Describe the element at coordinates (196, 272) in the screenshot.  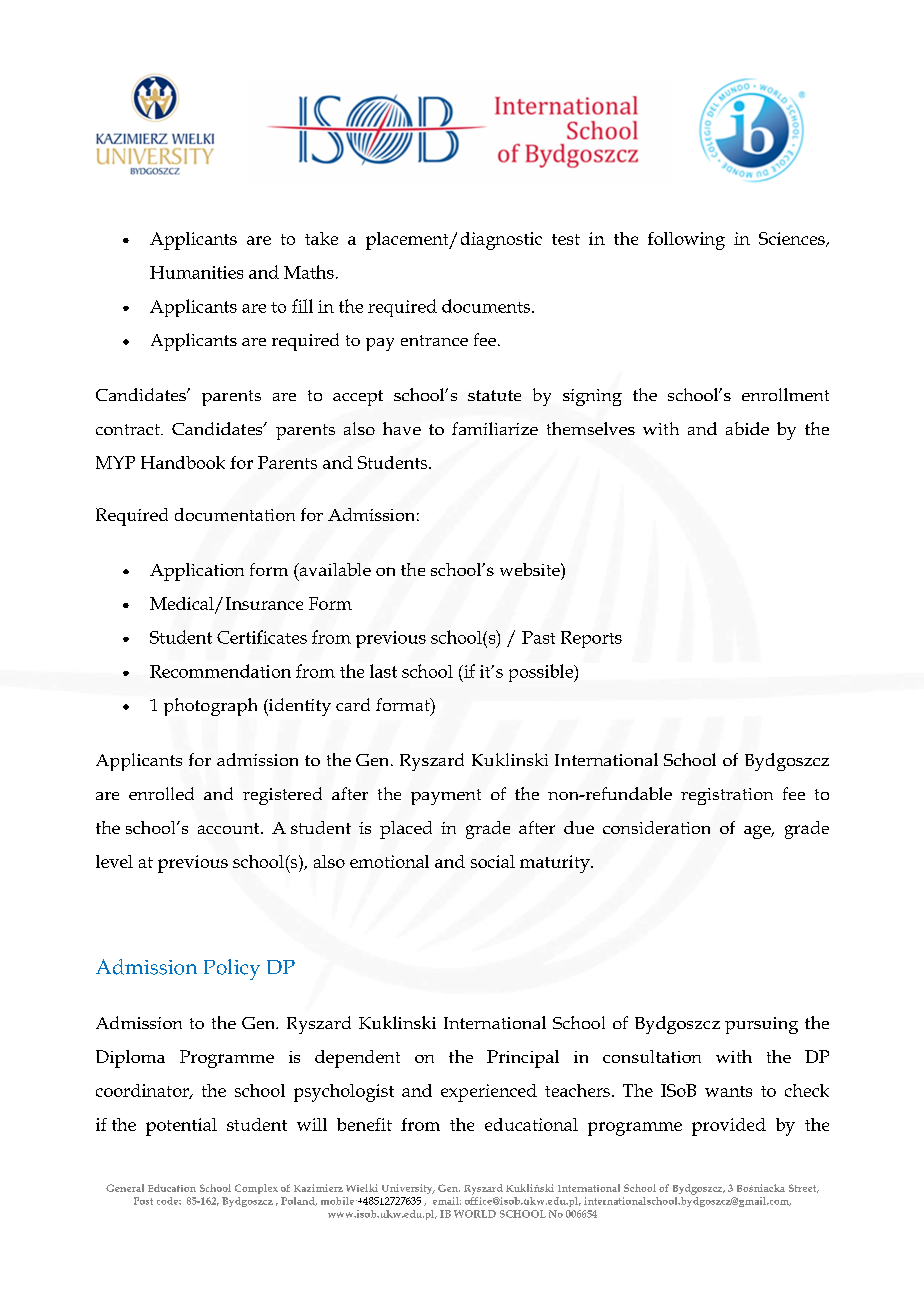
I see `Humanities` at that location.
